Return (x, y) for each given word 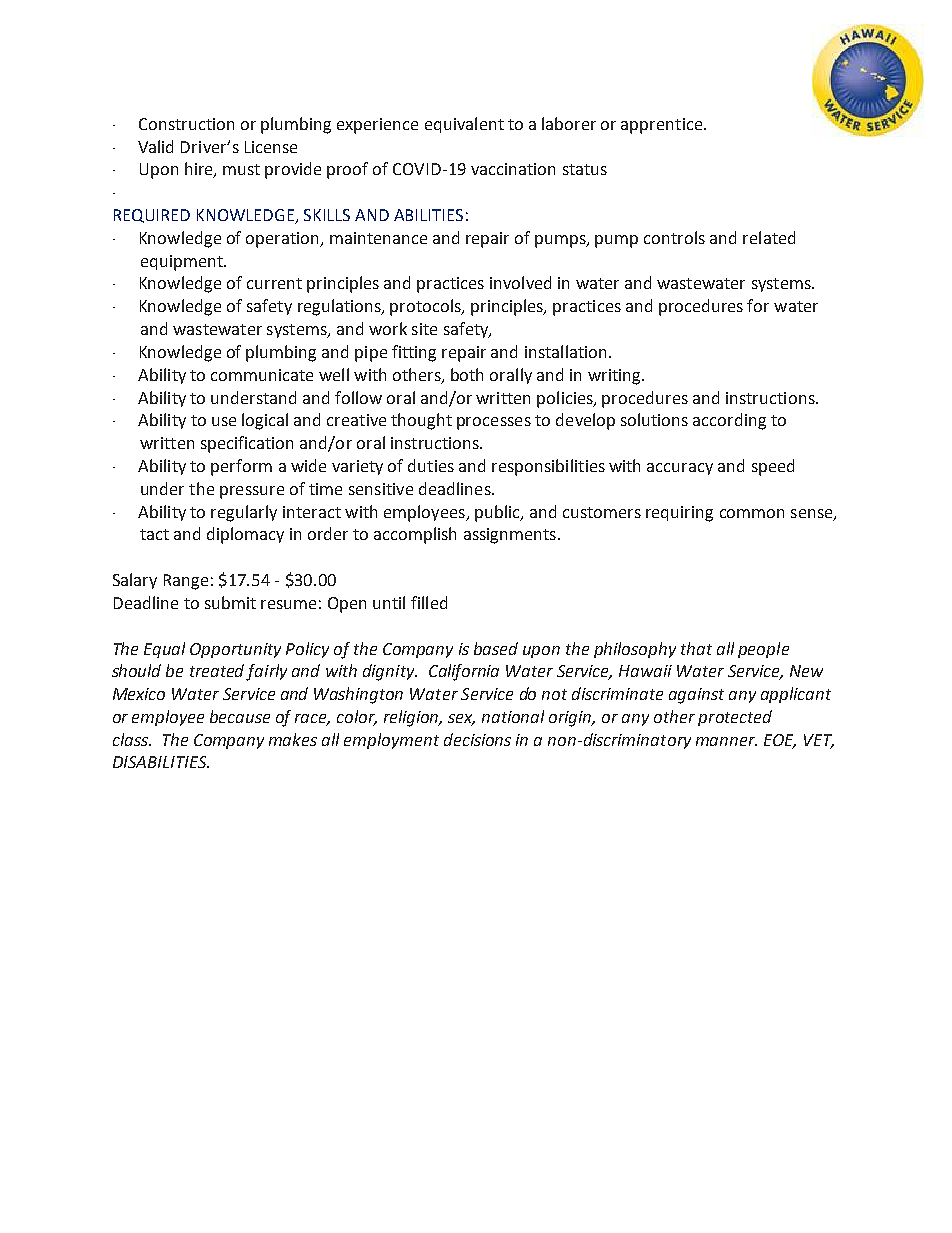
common (752, 513)
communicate (262, 375)
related (769, 237)
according (729, 421)
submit (230, 602)
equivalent (464, 125)
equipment (183, 263)
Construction (186, 124)
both (467, 374)
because (240, 716)
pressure (252, 492)
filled (429, 602)
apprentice (663, 126)
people (763, 650)
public (498, 513)
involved (520, 282)
